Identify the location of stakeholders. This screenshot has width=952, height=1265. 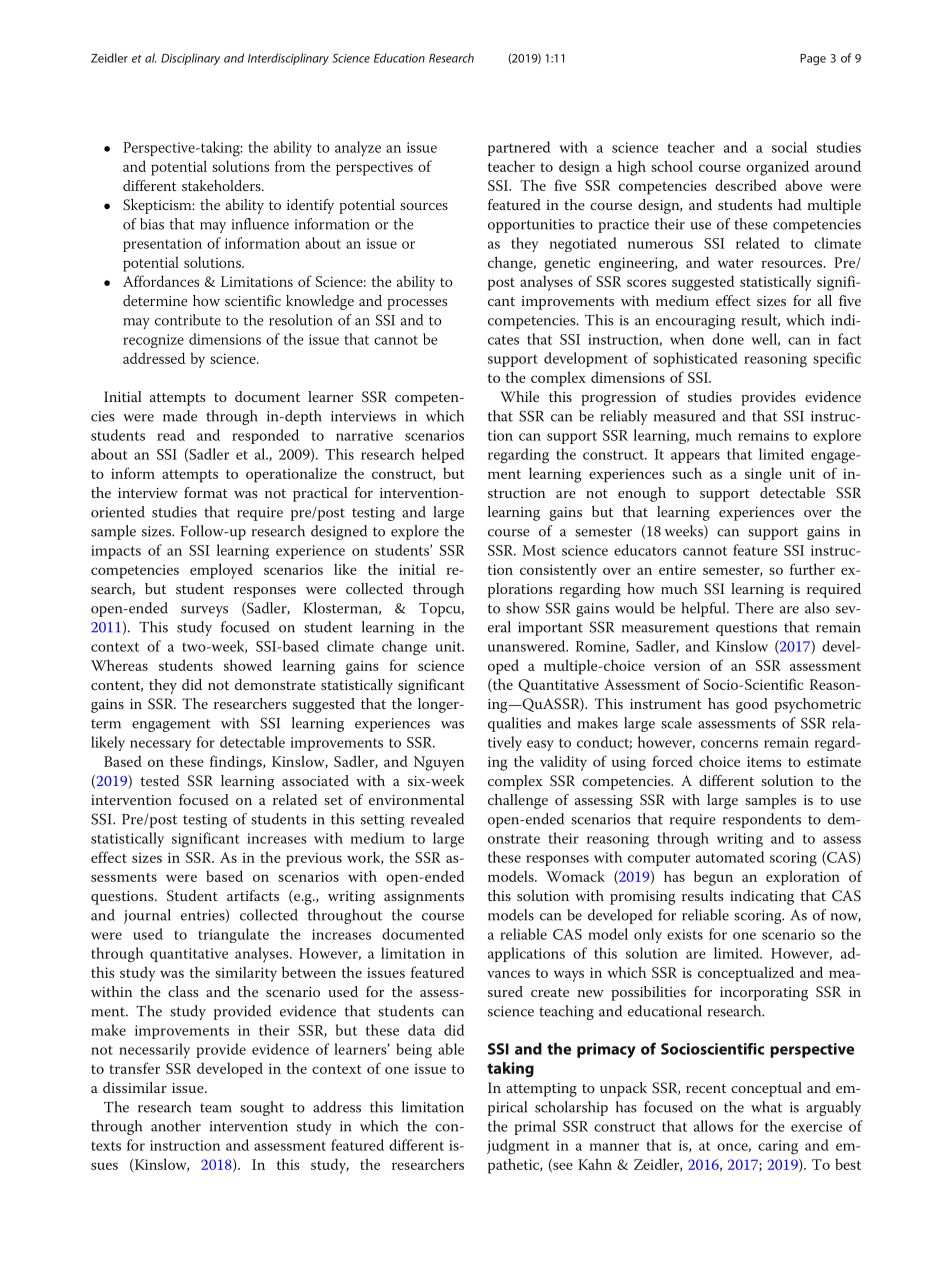
(222, 185).
